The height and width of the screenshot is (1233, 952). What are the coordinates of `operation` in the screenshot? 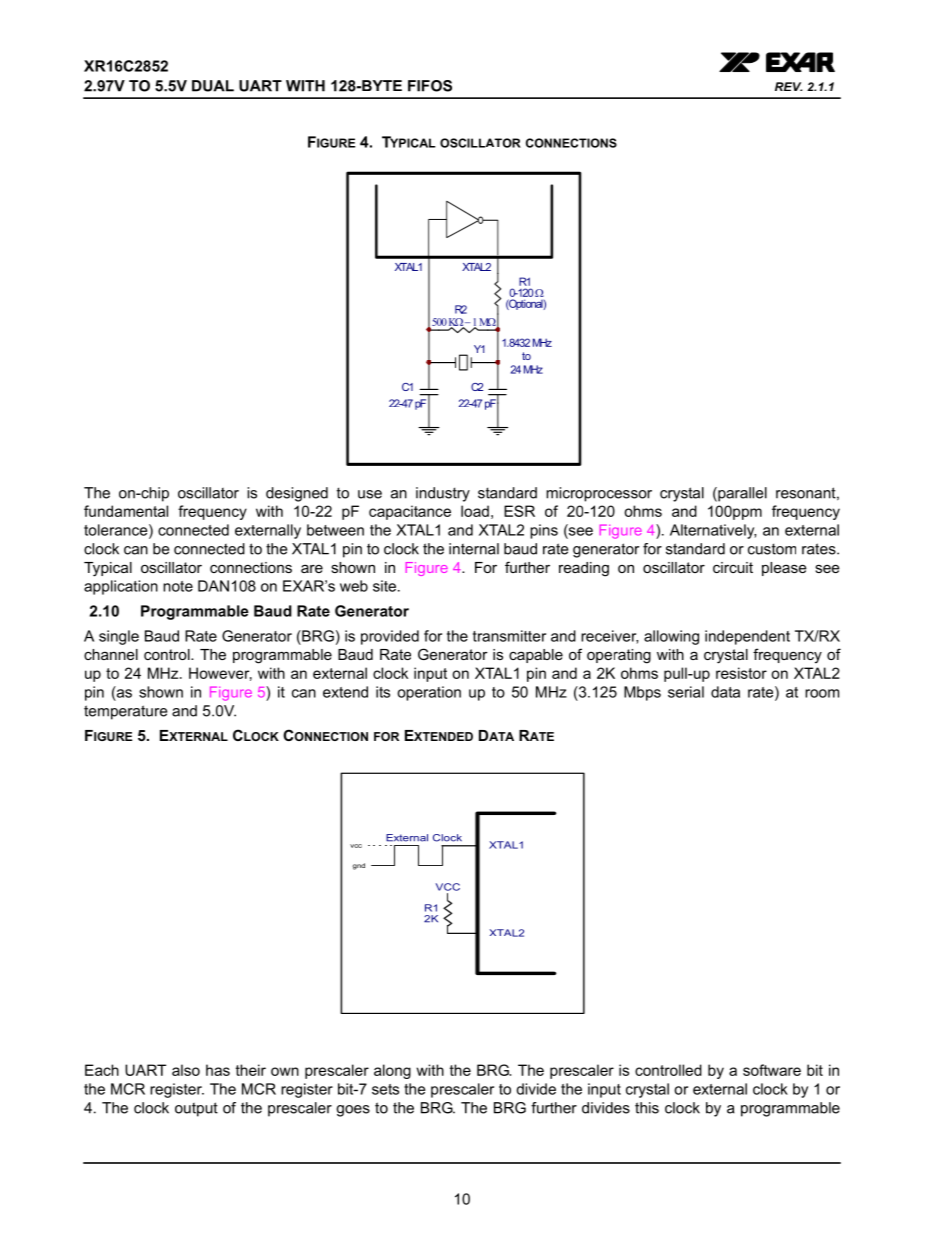 It's located at (429, 693).
